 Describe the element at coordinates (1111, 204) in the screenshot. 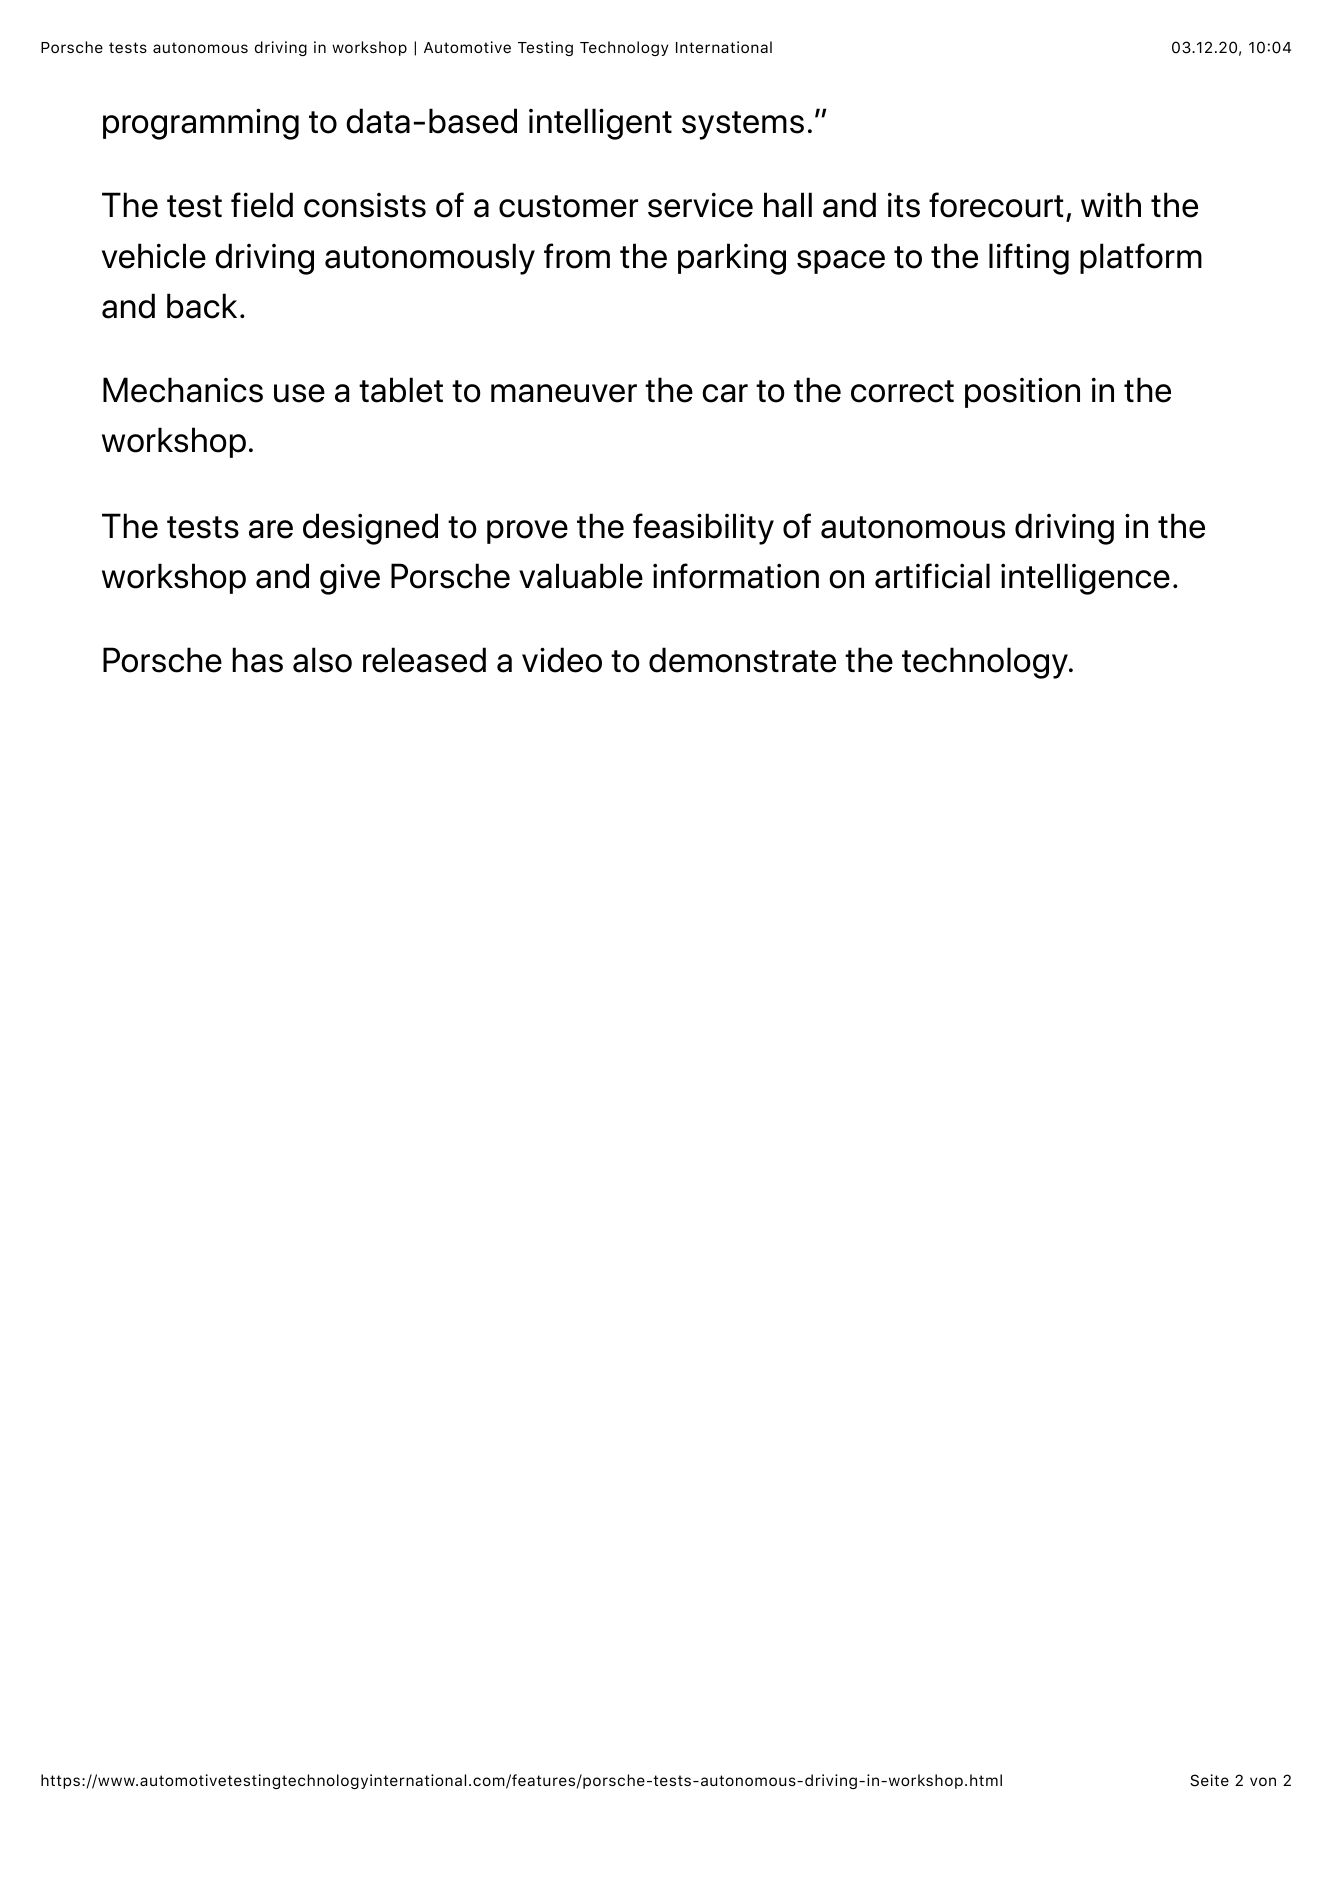

I see `with` at that location.
